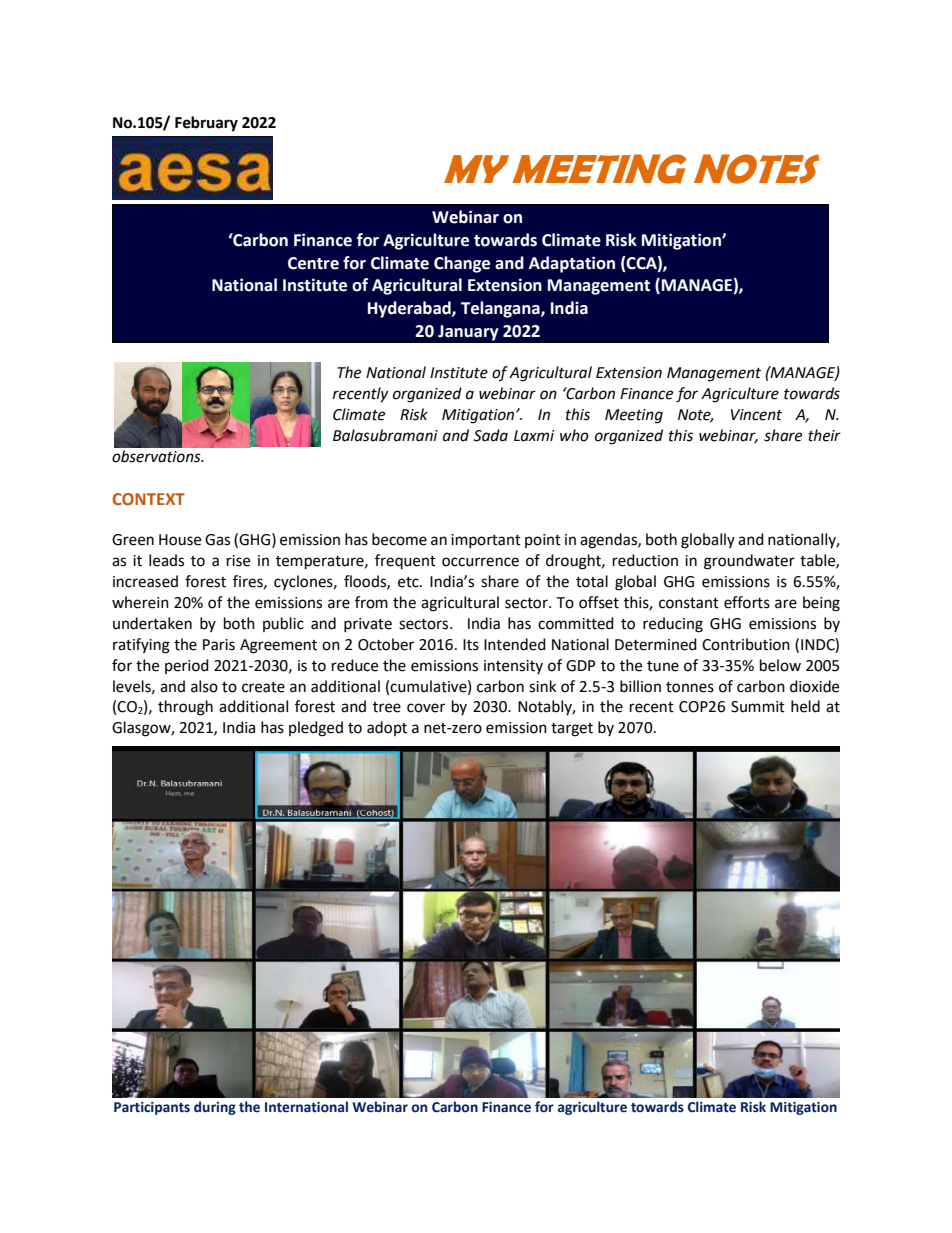 The height and width of the screenshot is (1233, 952). What do you see at coordinates (490, 435) in the screenshot?
I see `Sada` at bounding box center [490, 435].
